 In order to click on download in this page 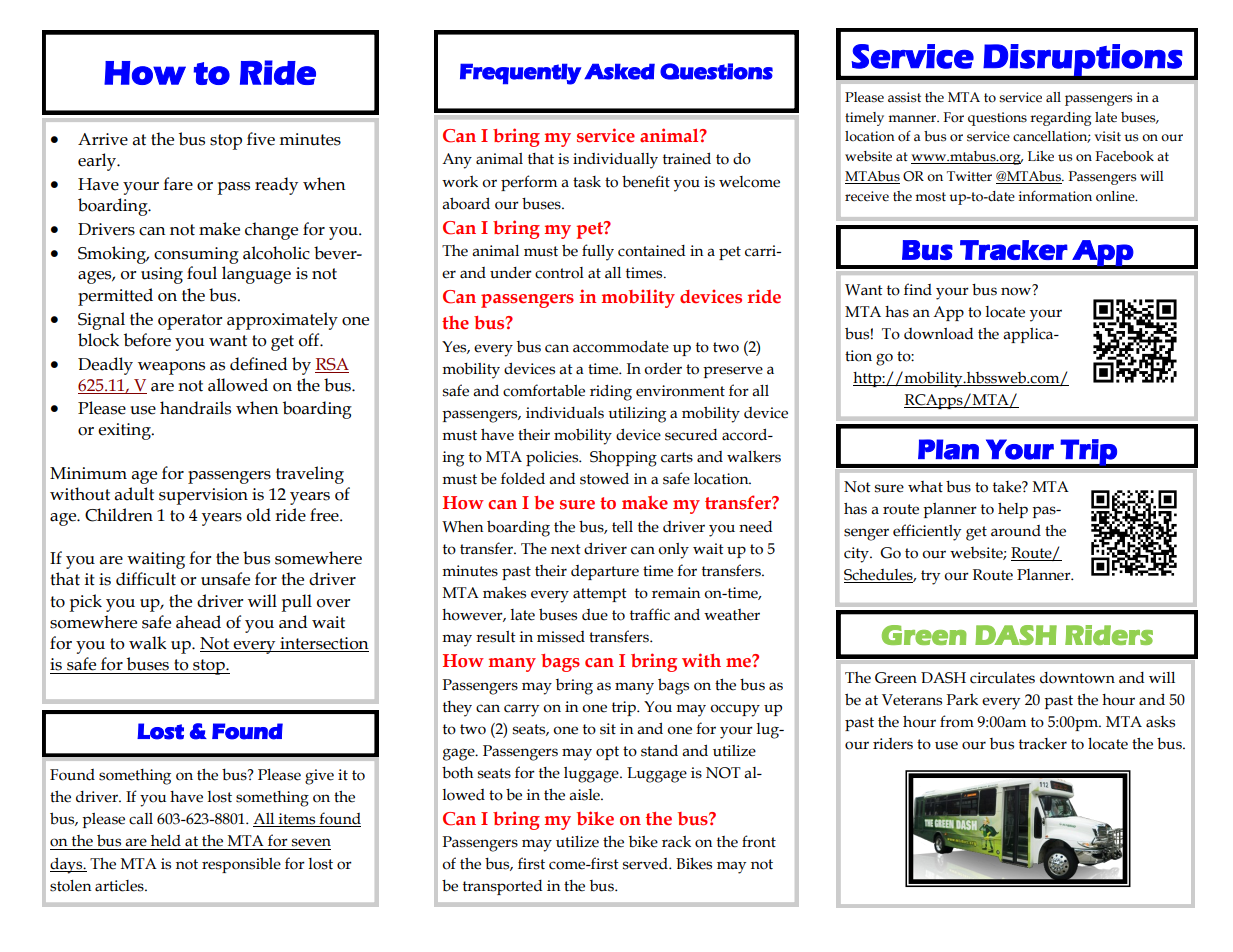, I will do `click(939, 334)`.
